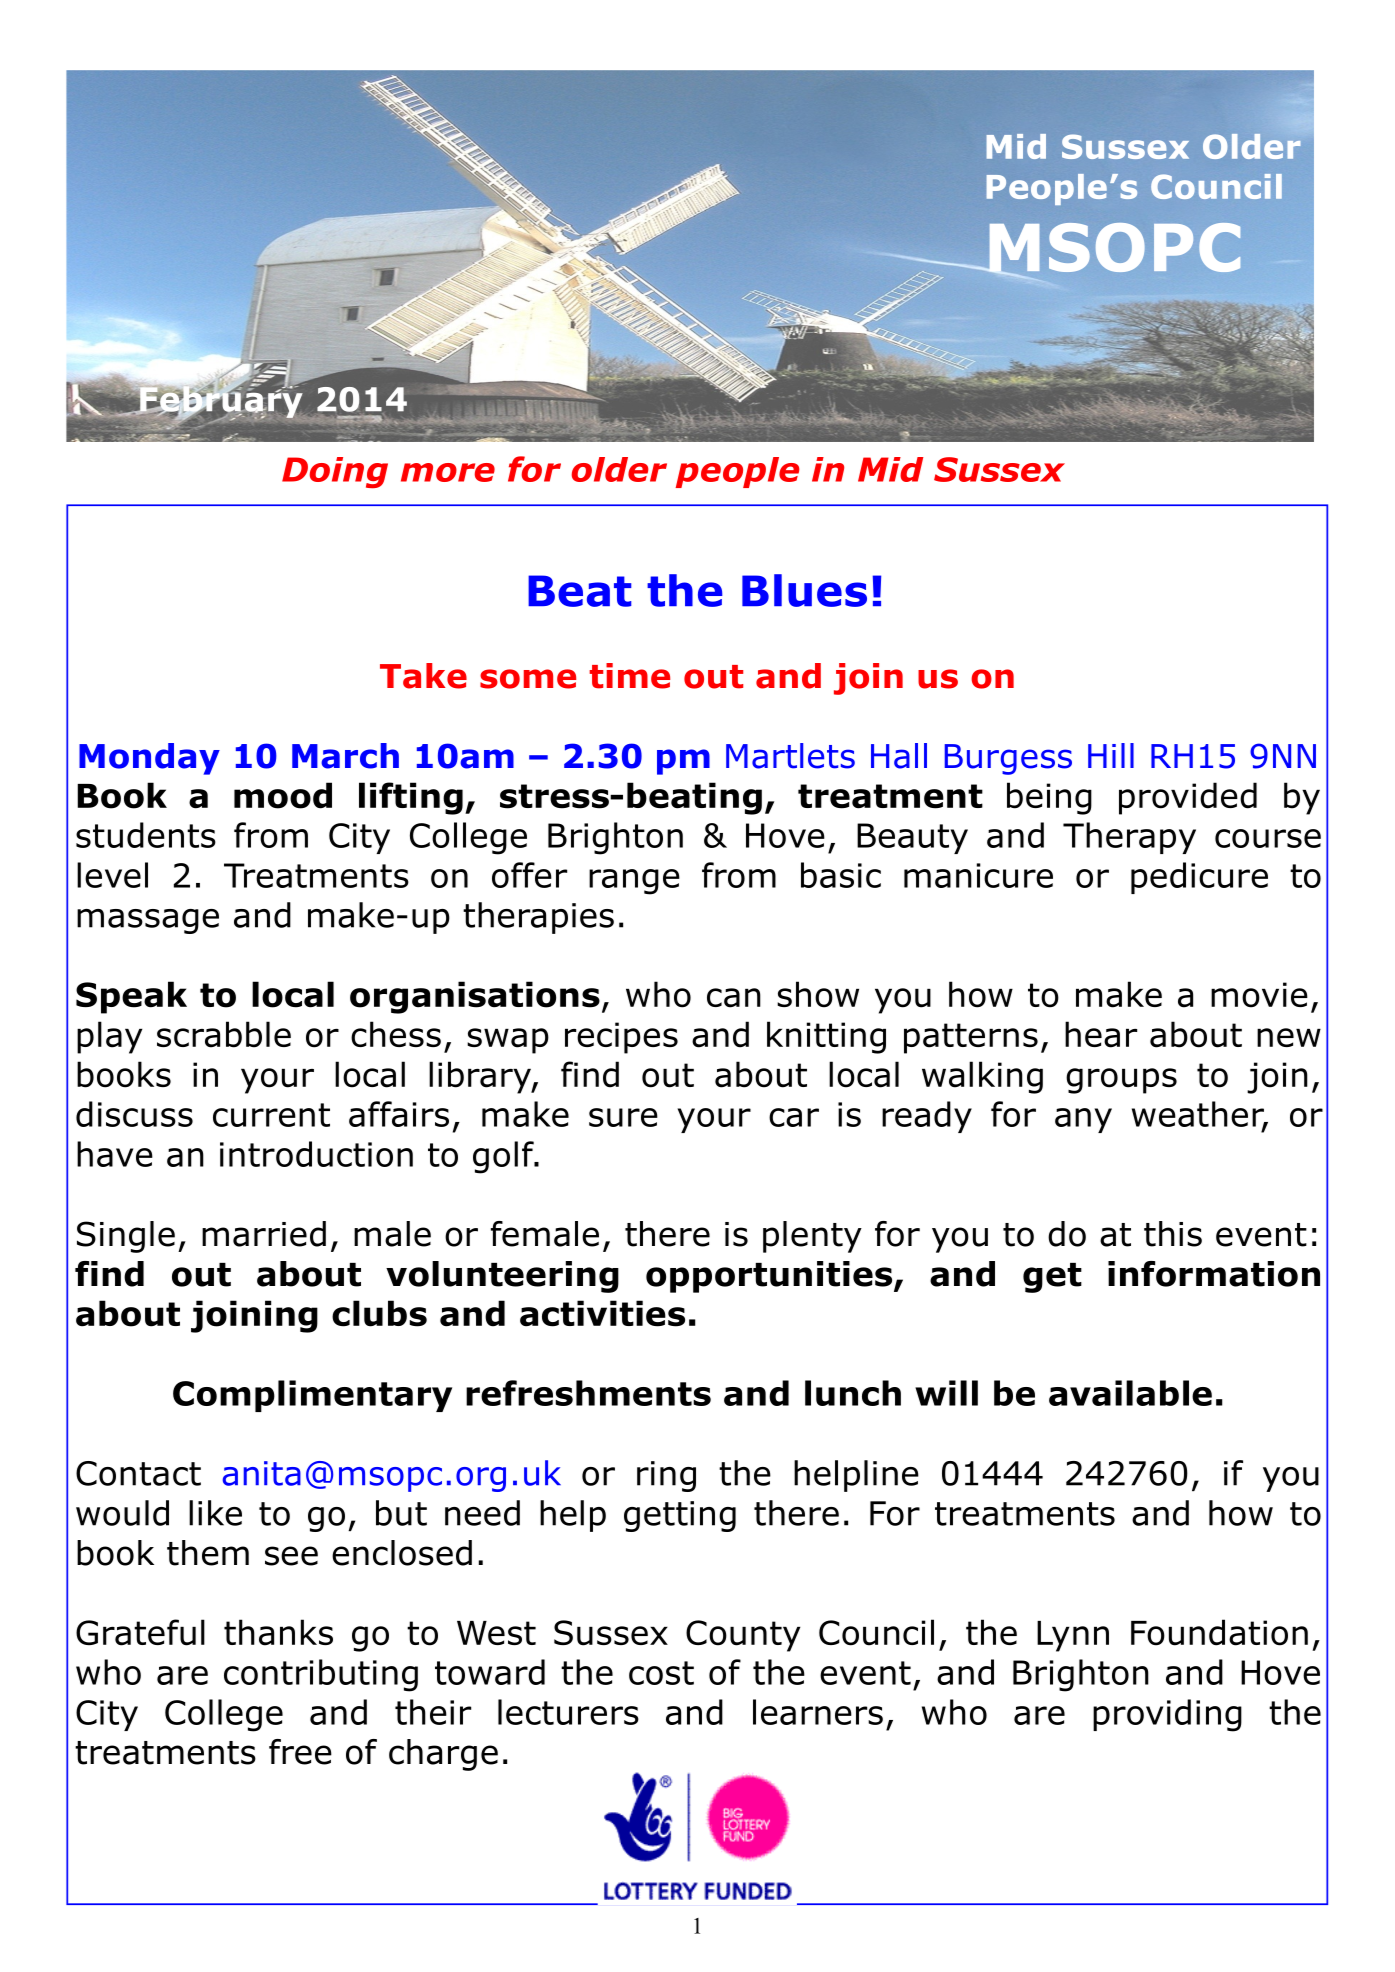 The width and height of the document is (1395, 1972). Describe the element at coordinates (661, 1673) in the document. I see `cost` at that location.
